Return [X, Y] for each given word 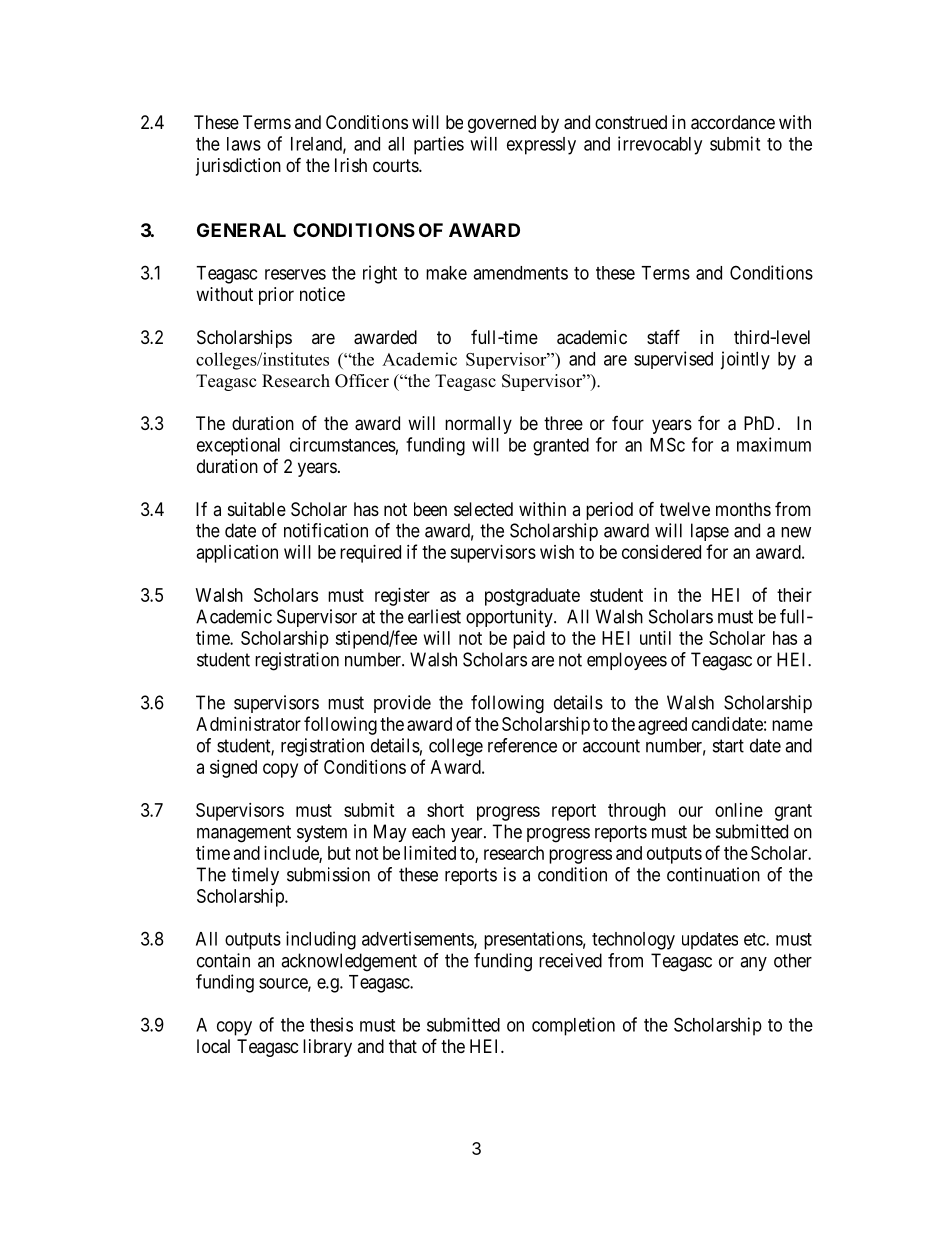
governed [502, 124]
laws [244, 144]
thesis [331, 1024]
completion [573, 1026]
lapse [710, 532]
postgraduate [532, 597]
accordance [733, 122]
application [237, 554]
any [753, 964]
